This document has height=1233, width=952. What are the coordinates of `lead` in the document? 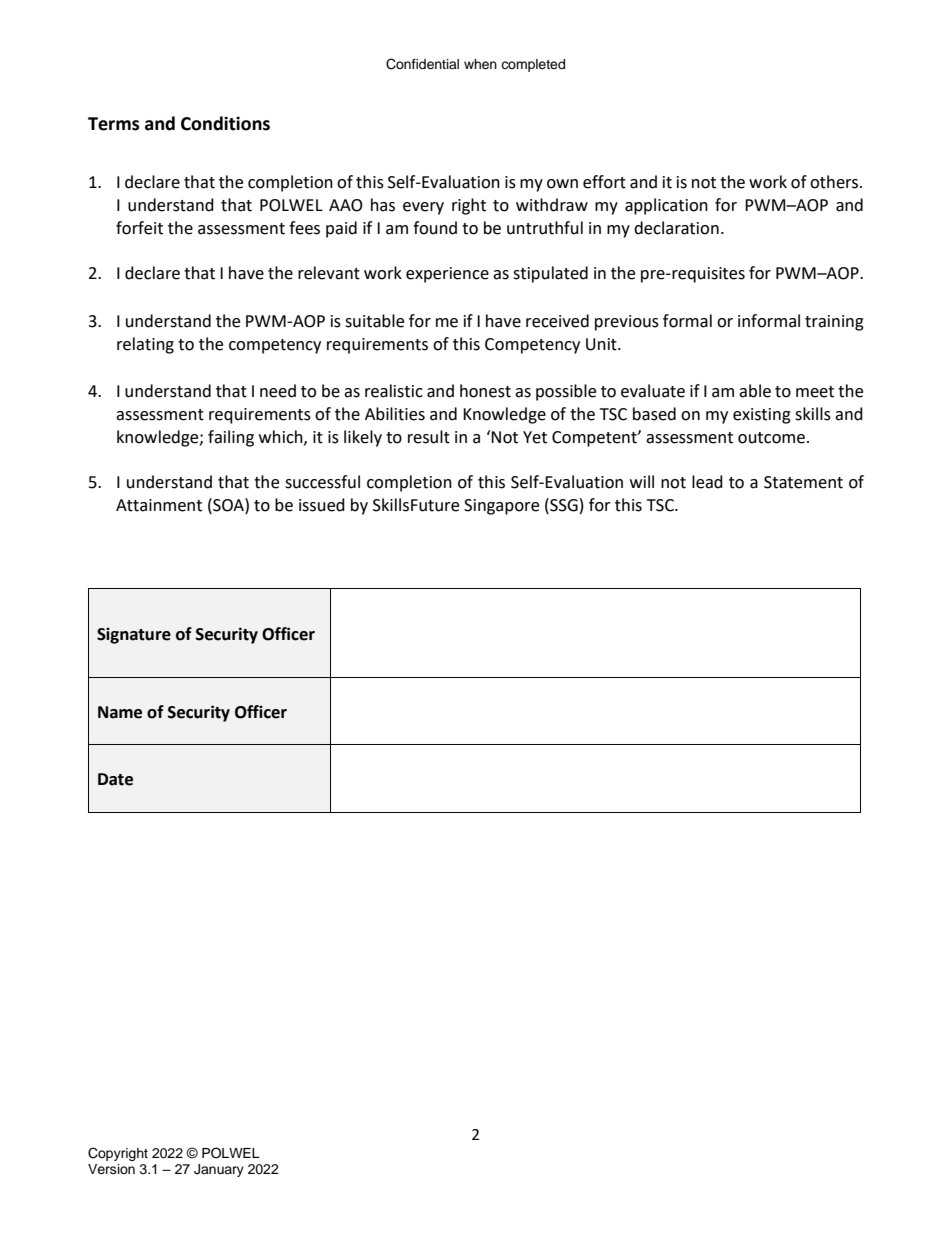 It's located at (707, 482).
